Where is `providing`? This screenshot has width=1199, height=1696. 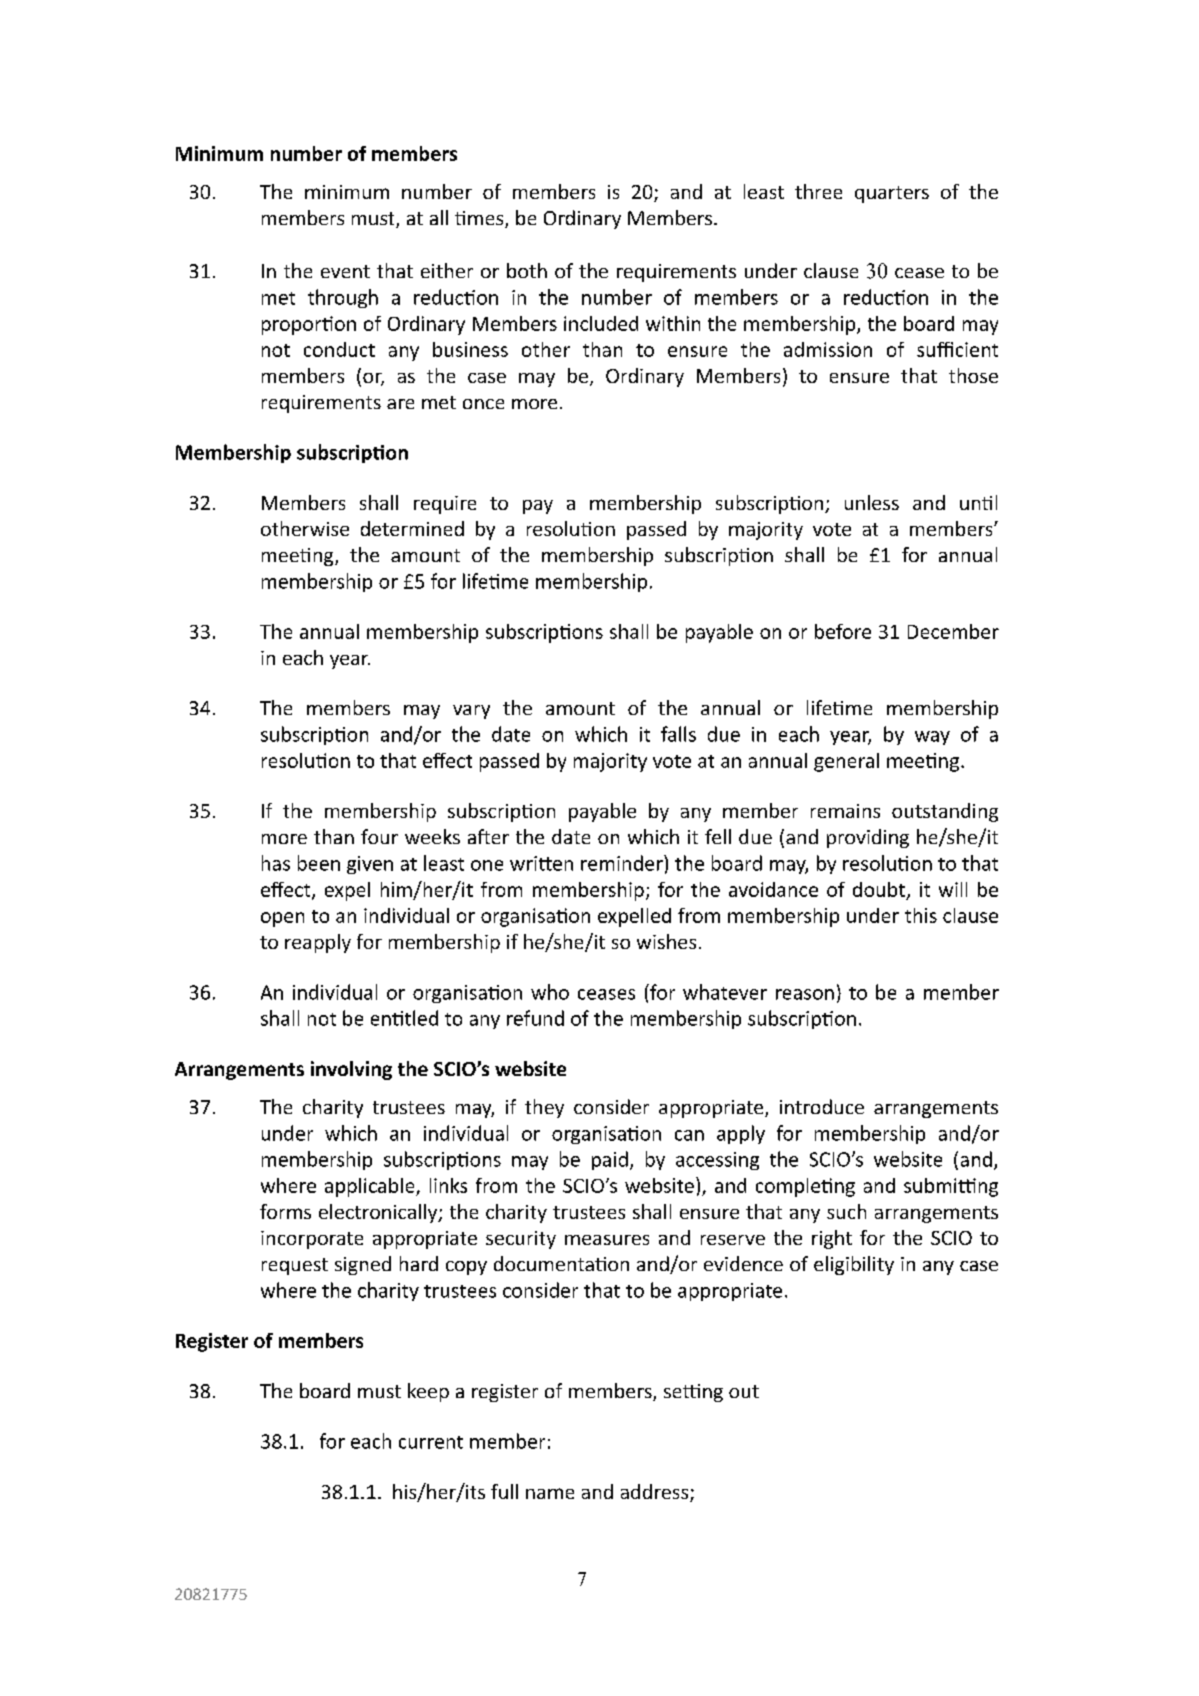 providing is located at coordinates (868, 838).
